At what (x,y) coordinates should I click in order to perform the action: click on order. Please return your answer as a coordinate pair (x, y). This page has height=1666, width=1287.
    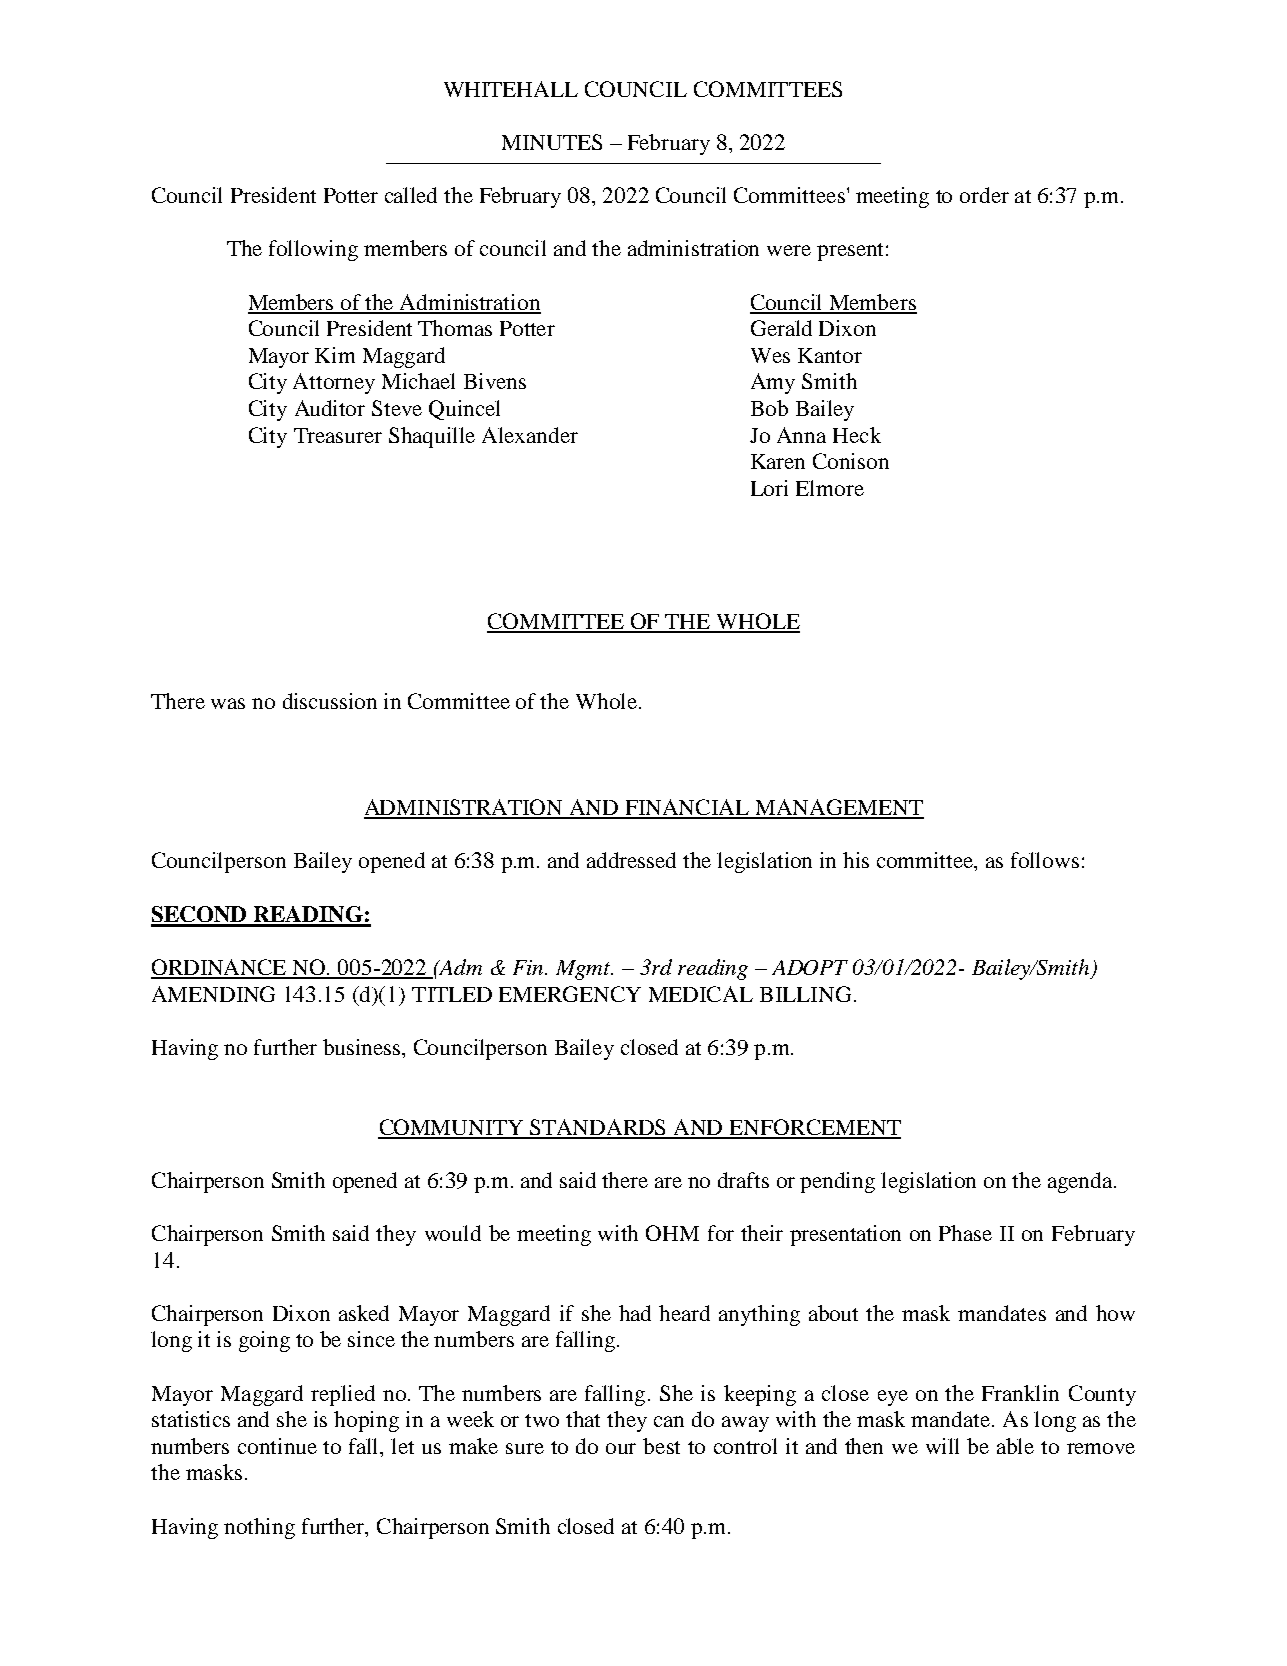
    Looking at the image, I should click on (984, 195).
